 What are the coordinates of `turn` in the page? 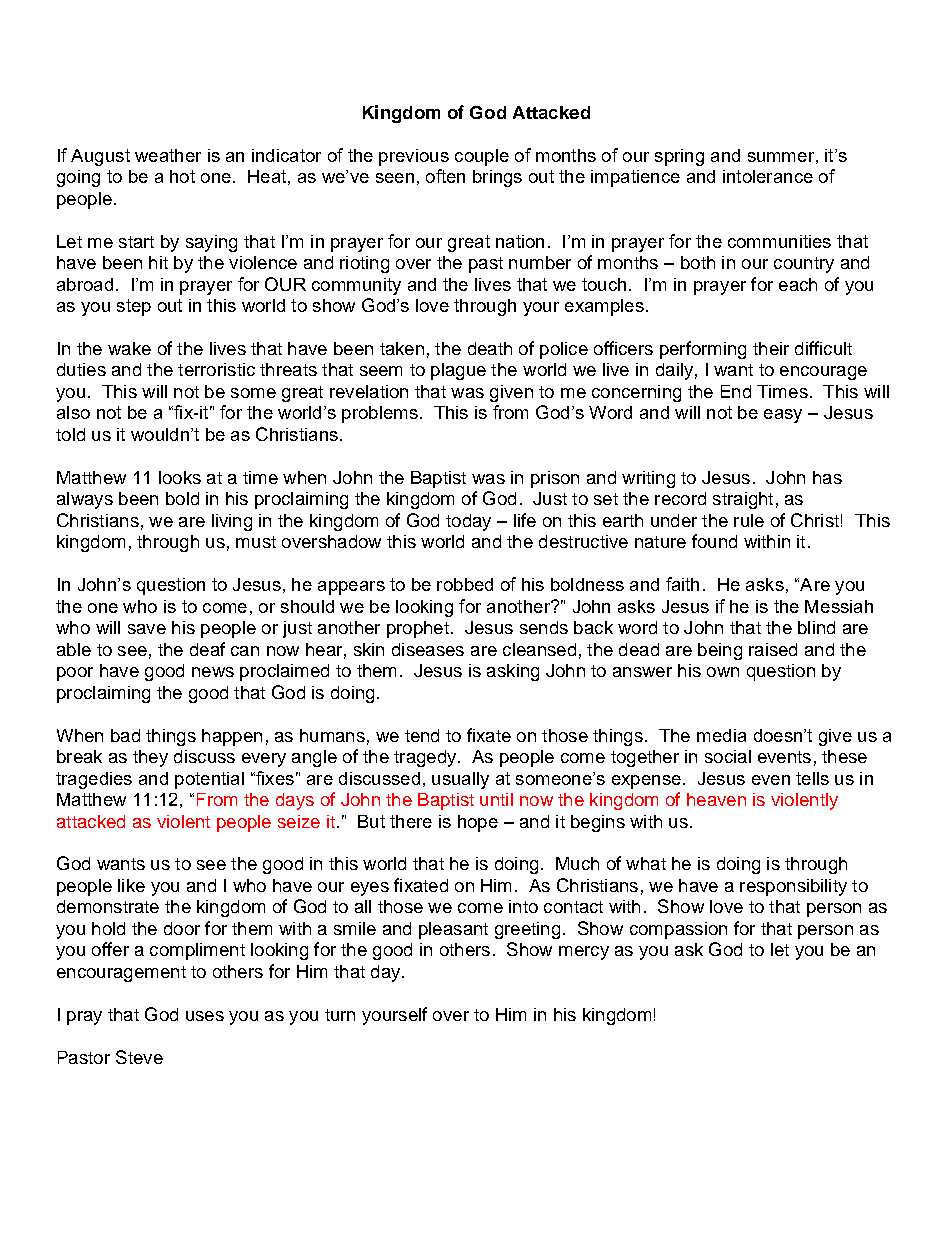 It's located at (340, 1015).
